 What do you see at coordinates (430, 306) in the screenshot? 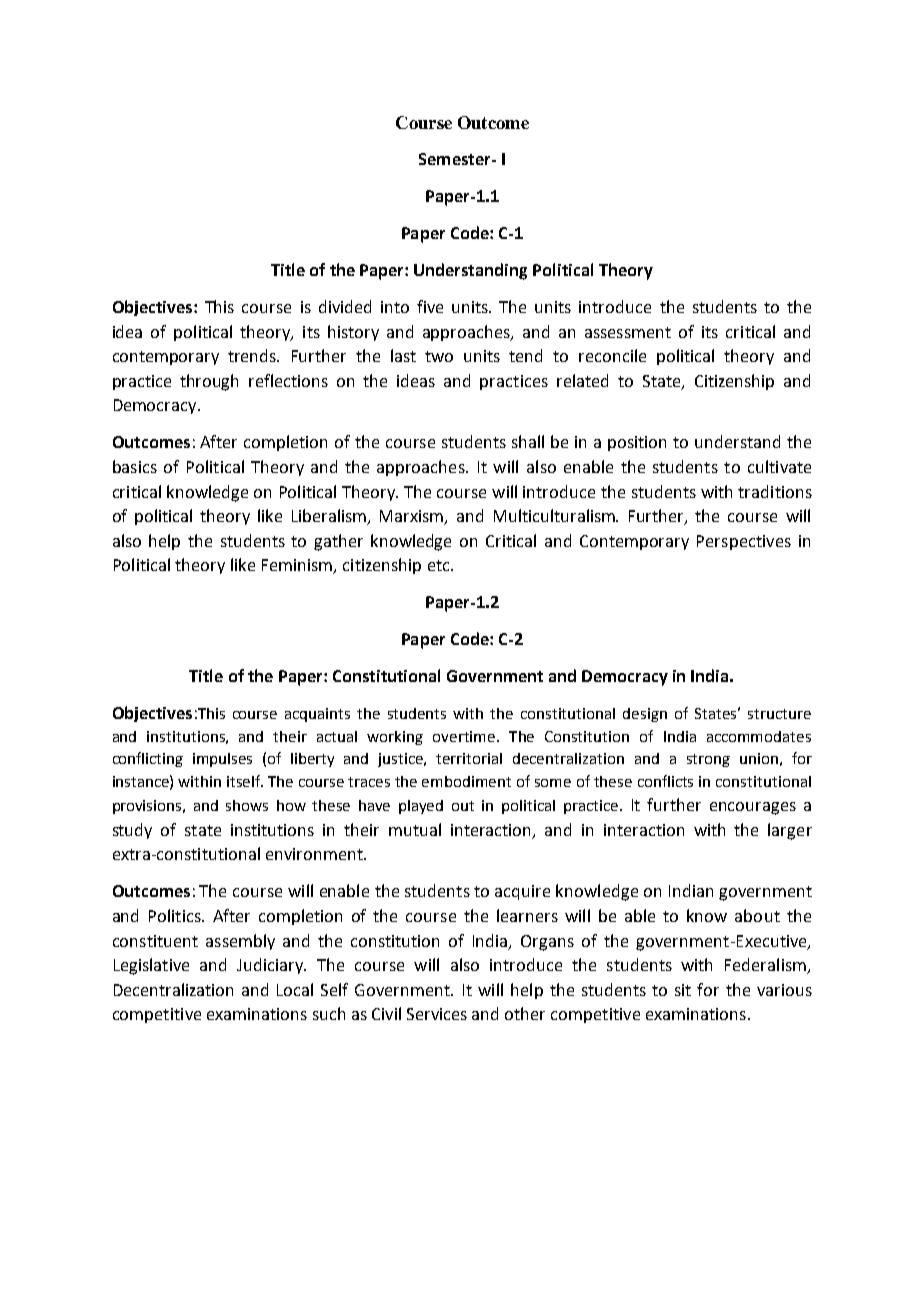
I see `five` at bounding box center [430, 306].
